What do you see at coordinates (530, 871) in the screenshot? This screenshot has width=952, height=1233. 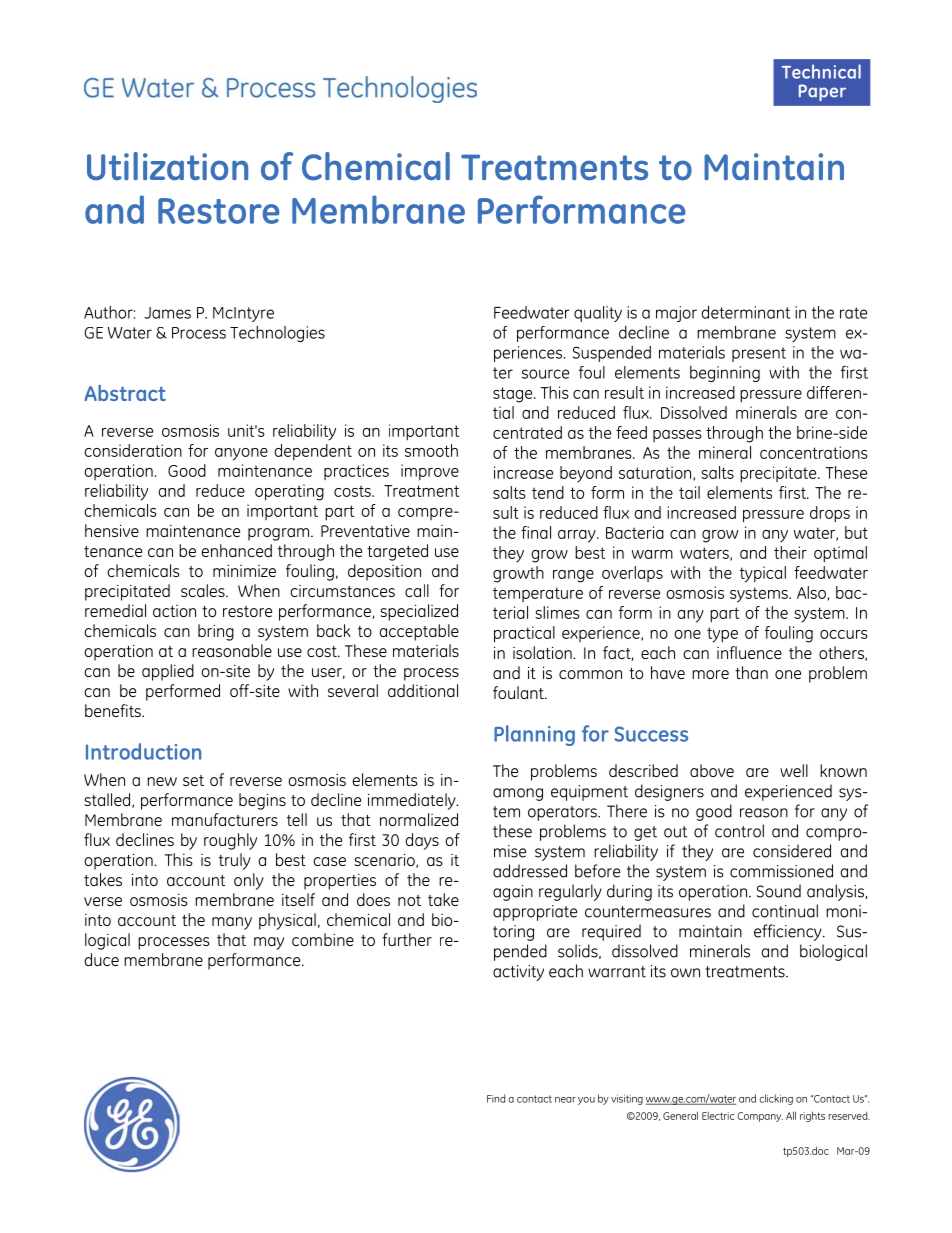 I see `addressed` at bounding box center [530, 871].
